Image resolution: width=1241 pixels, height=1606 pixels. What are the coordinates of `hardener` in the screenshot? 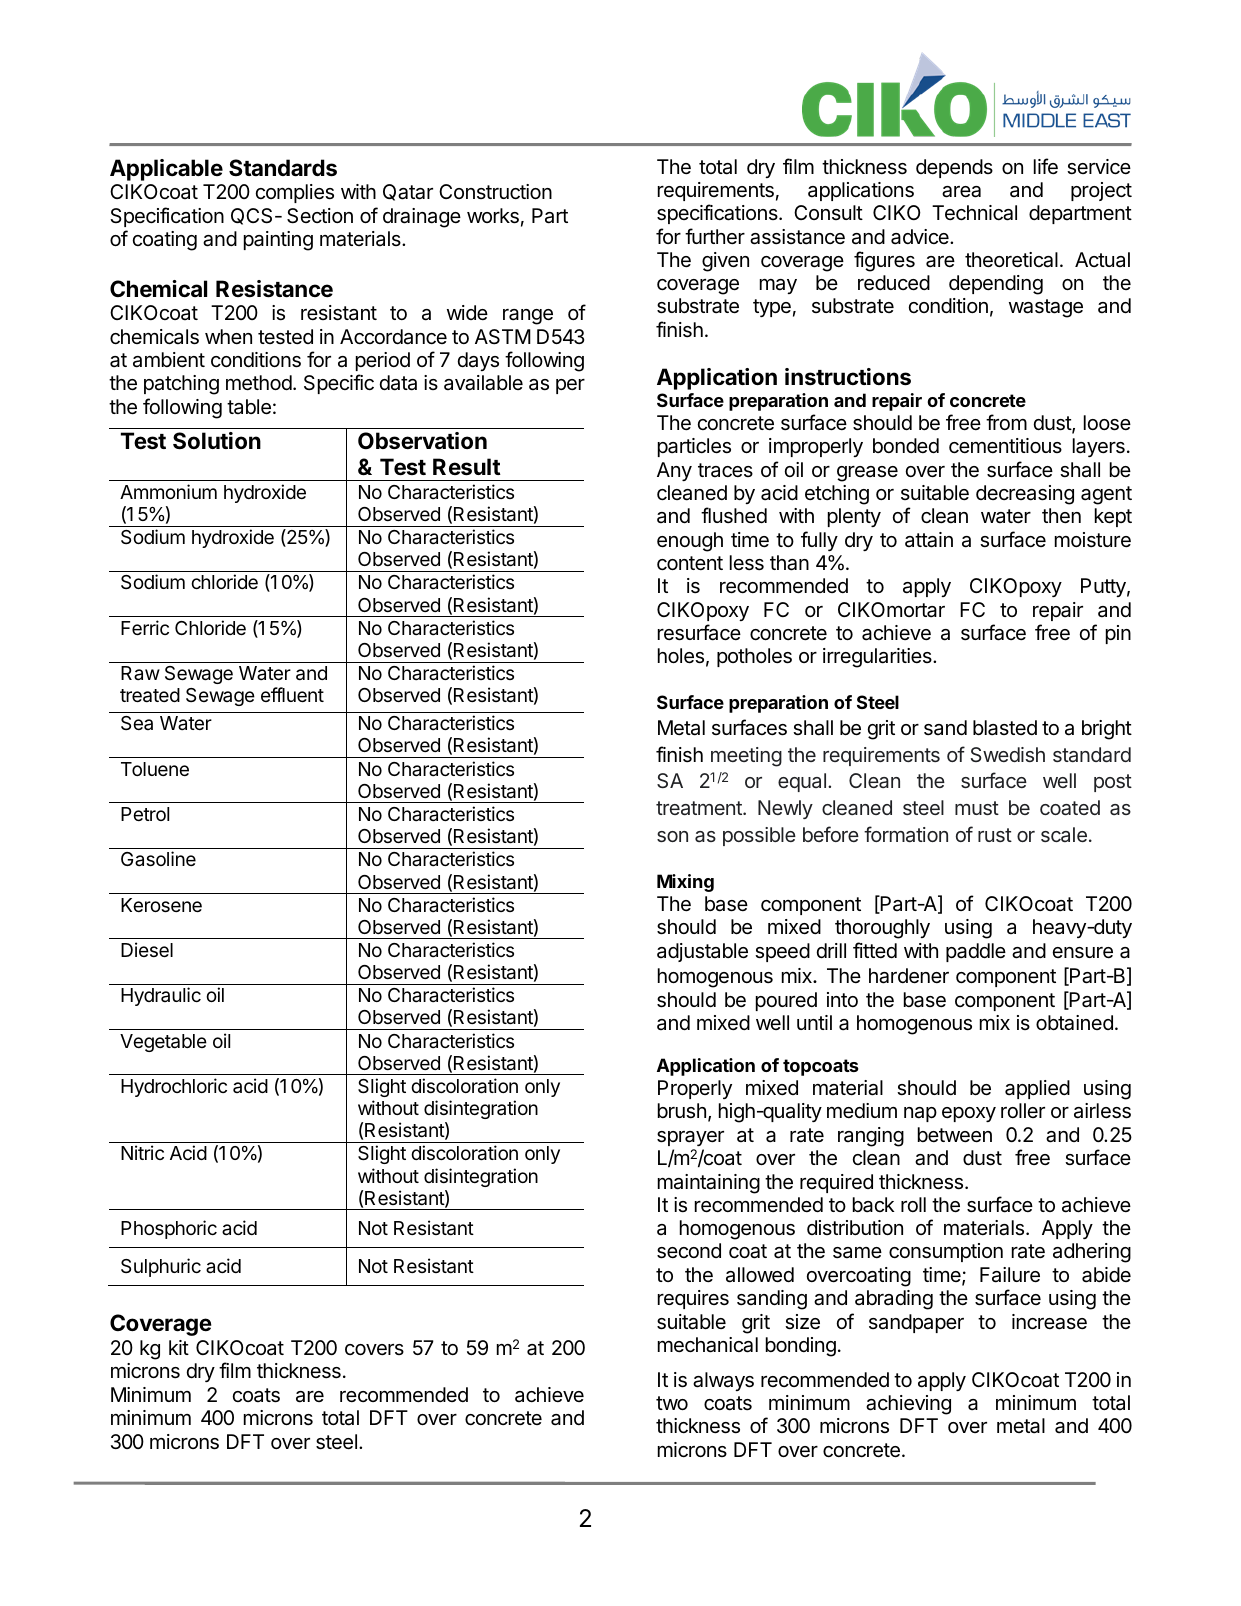 It's located at (909, 976).
